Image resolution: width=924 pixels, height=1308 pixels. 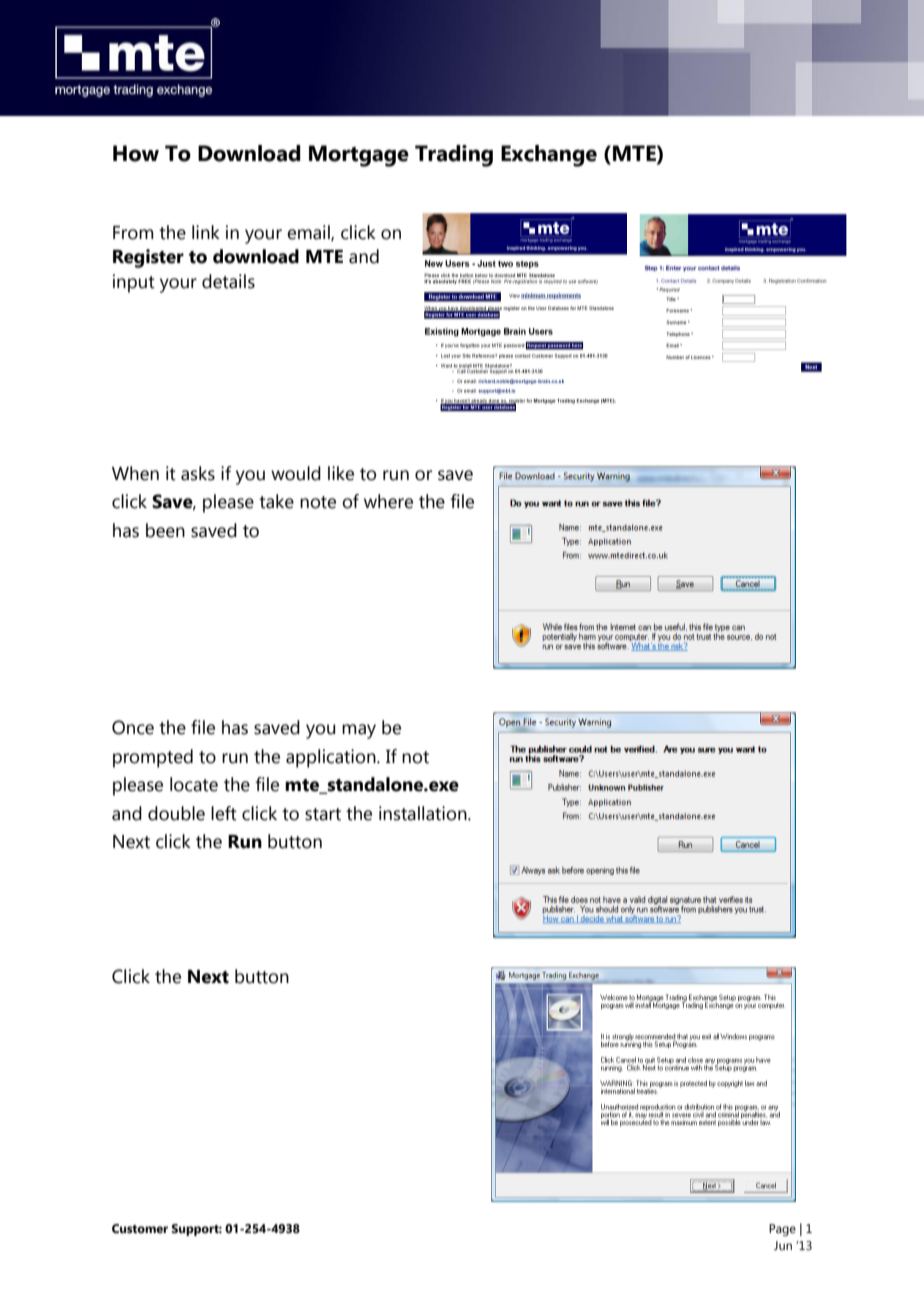 I want to click on application, so click(x=332, y=758).
